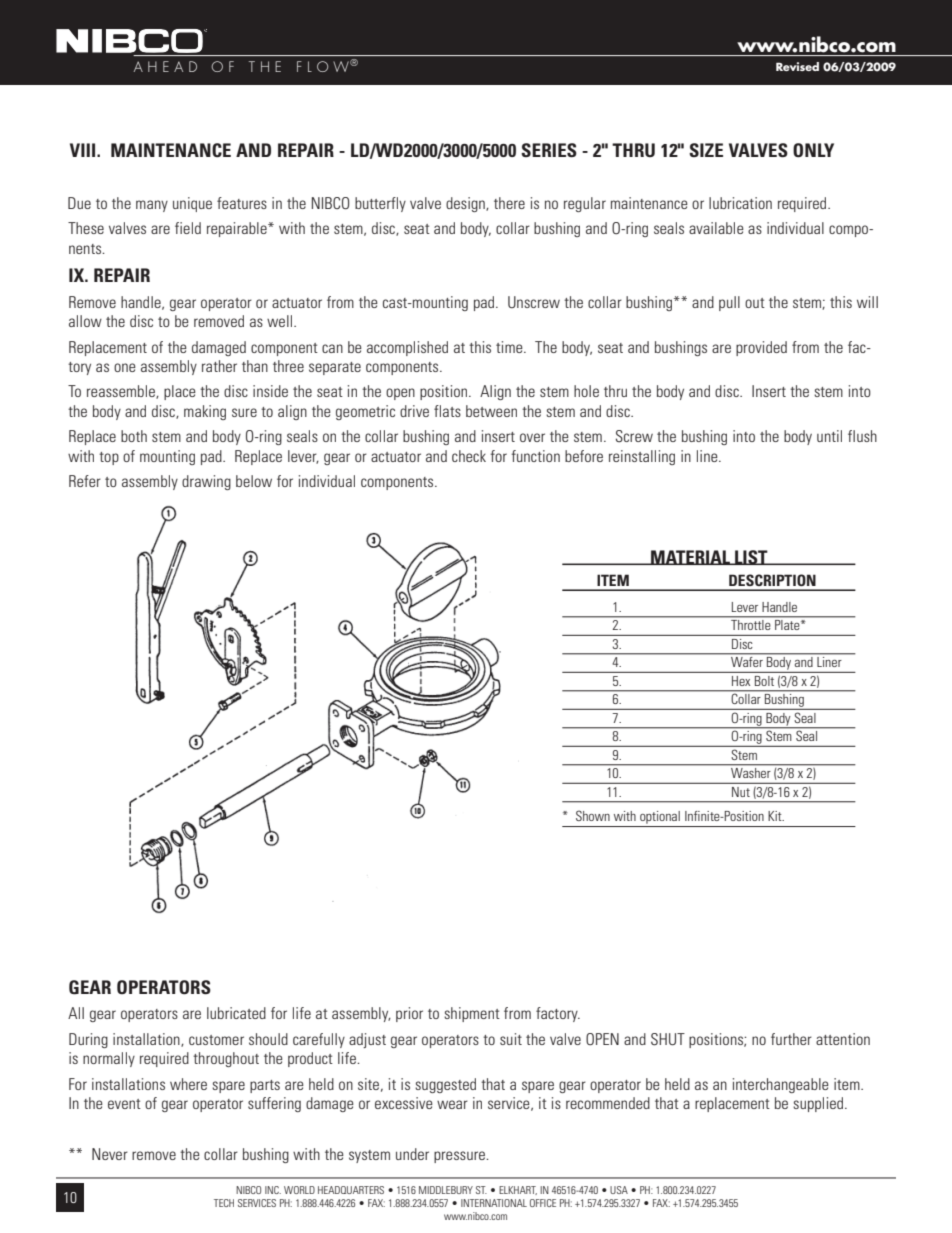 The width and height of the image is (952, 1233). Describe the element at coordinates (446, 1190) in the image. I see `MIDDLEBURY` at that location.
